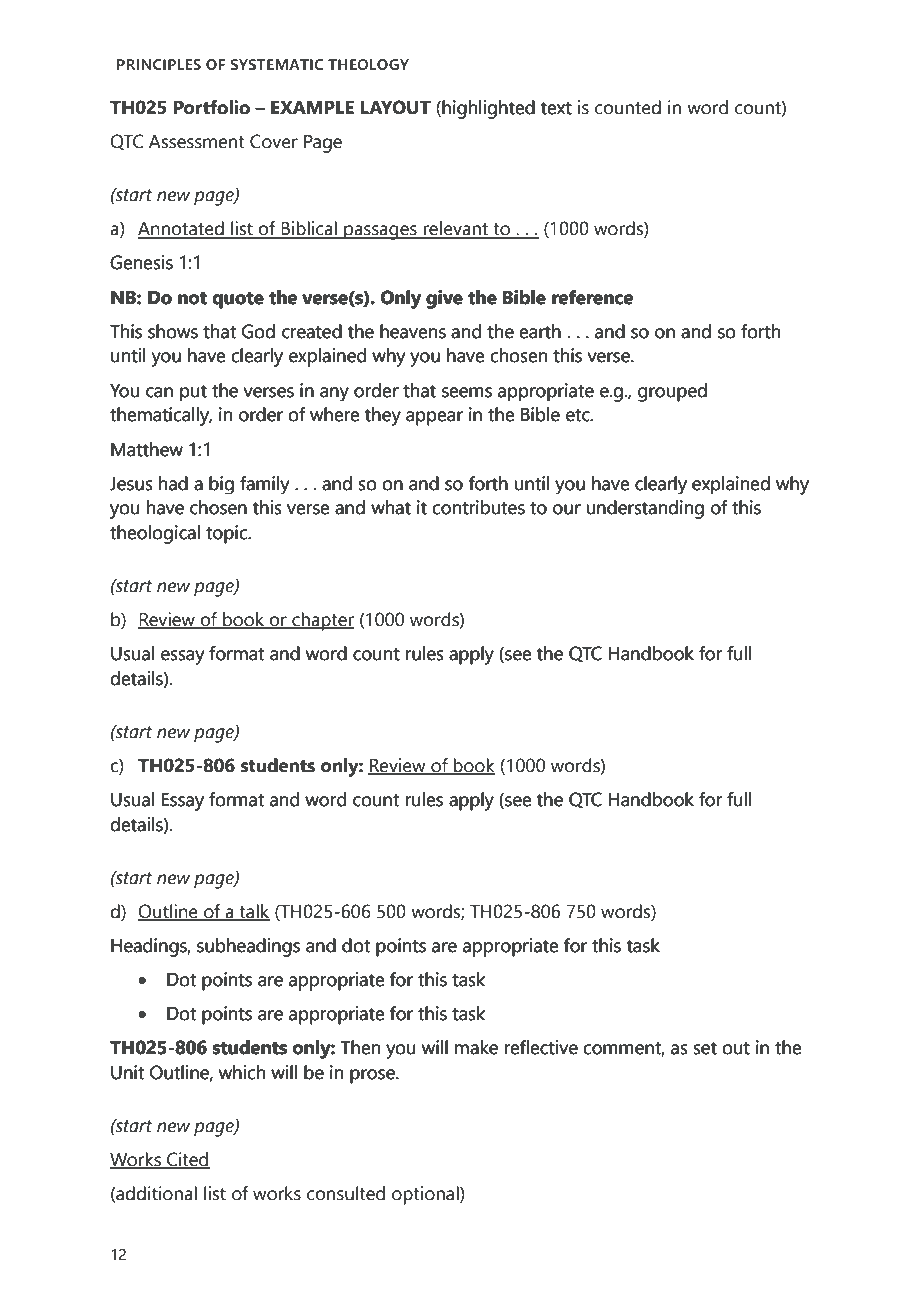  Describe the element at coordinates (426, 1195) in the page. I see `optional` at that location.
